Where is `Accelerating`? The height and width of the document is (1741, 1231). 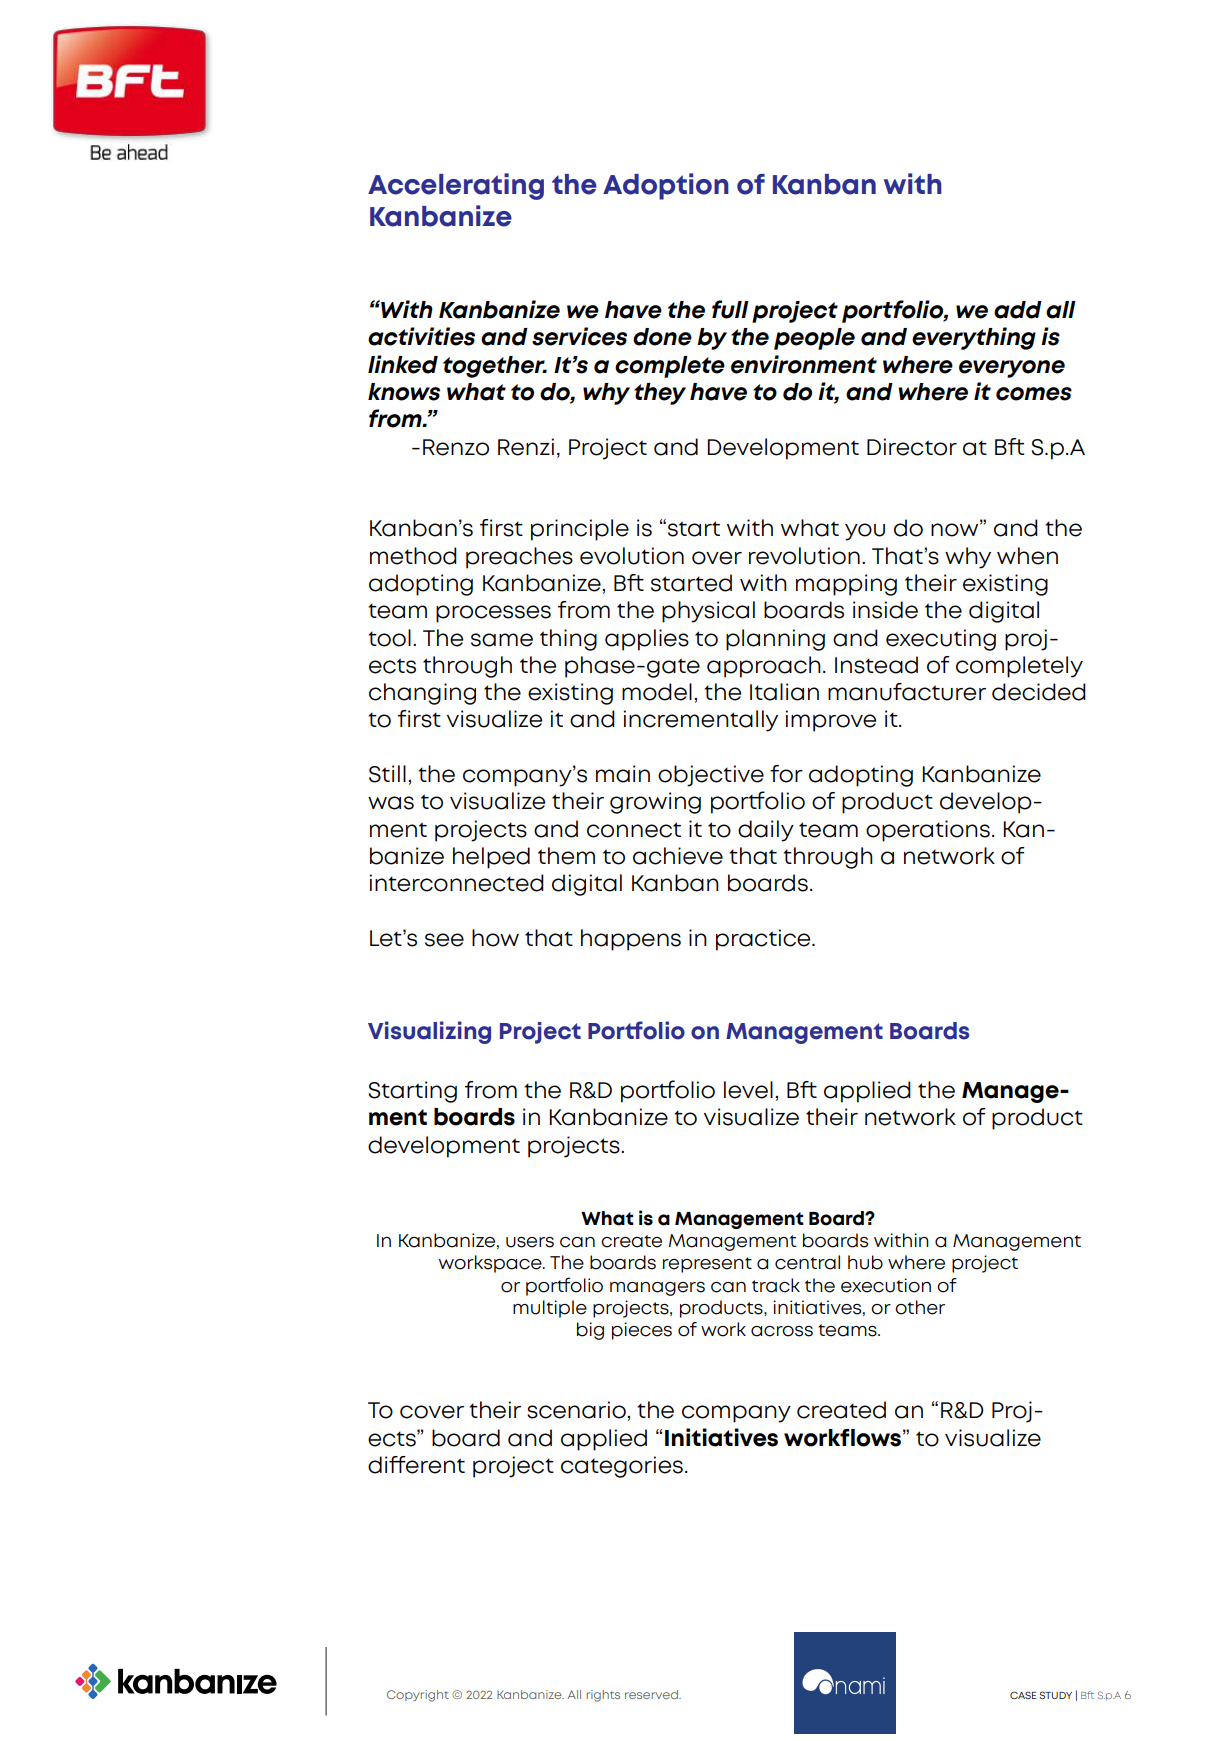
Accelerating is located at coordinates (456, 186).
